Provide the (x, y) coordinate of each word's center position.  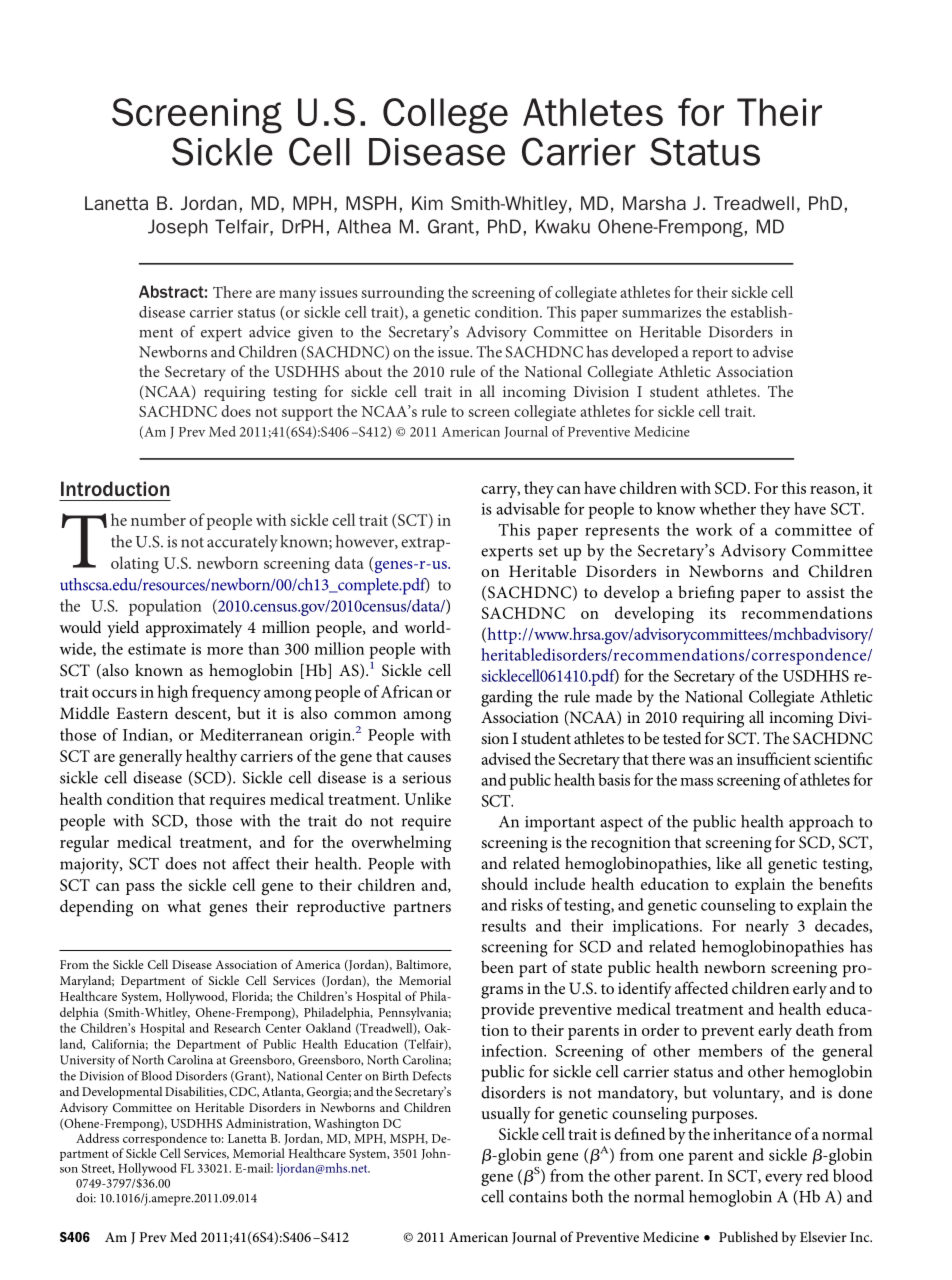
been (497, 967)
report (712, 354)
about (363, 371)
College (445, 116)
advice (270, 331)
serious (426, 778)
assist (826, 592)
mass (696, 782)
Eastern (142, 713)
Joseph (178, 228)
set (548, 551)
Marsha (654, 203)
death (815, 1029)
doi (86, 1198)
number (158, 519)
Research (237, 1028)
